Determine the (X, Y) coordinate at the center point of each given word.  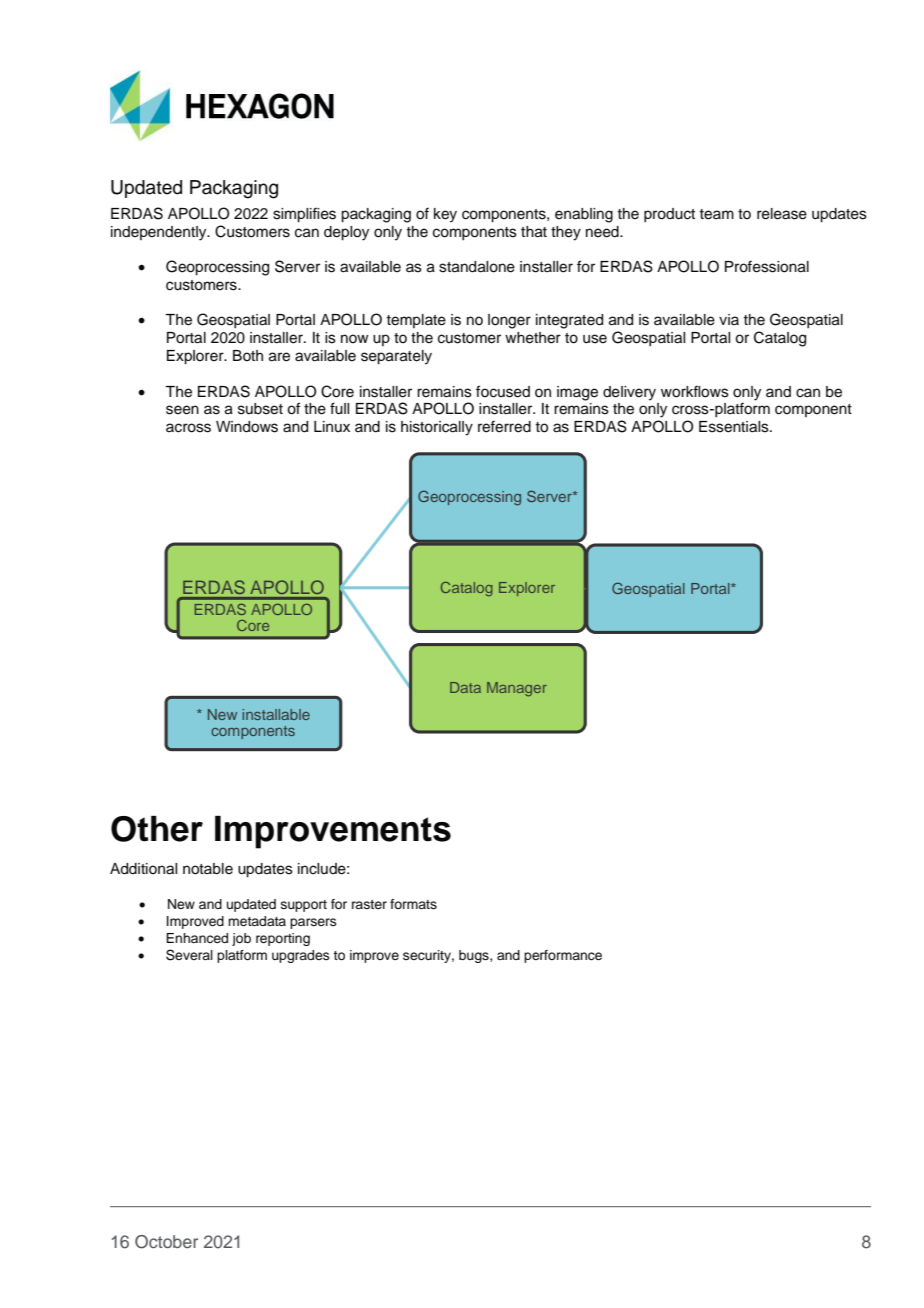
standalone (477, 267)
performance (563, 956)
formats (413, 904)
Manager (517, 689)
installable (276, 714)
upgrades (301, 956)
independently (160, 233)
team (717, 214)
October (166, 1242)
